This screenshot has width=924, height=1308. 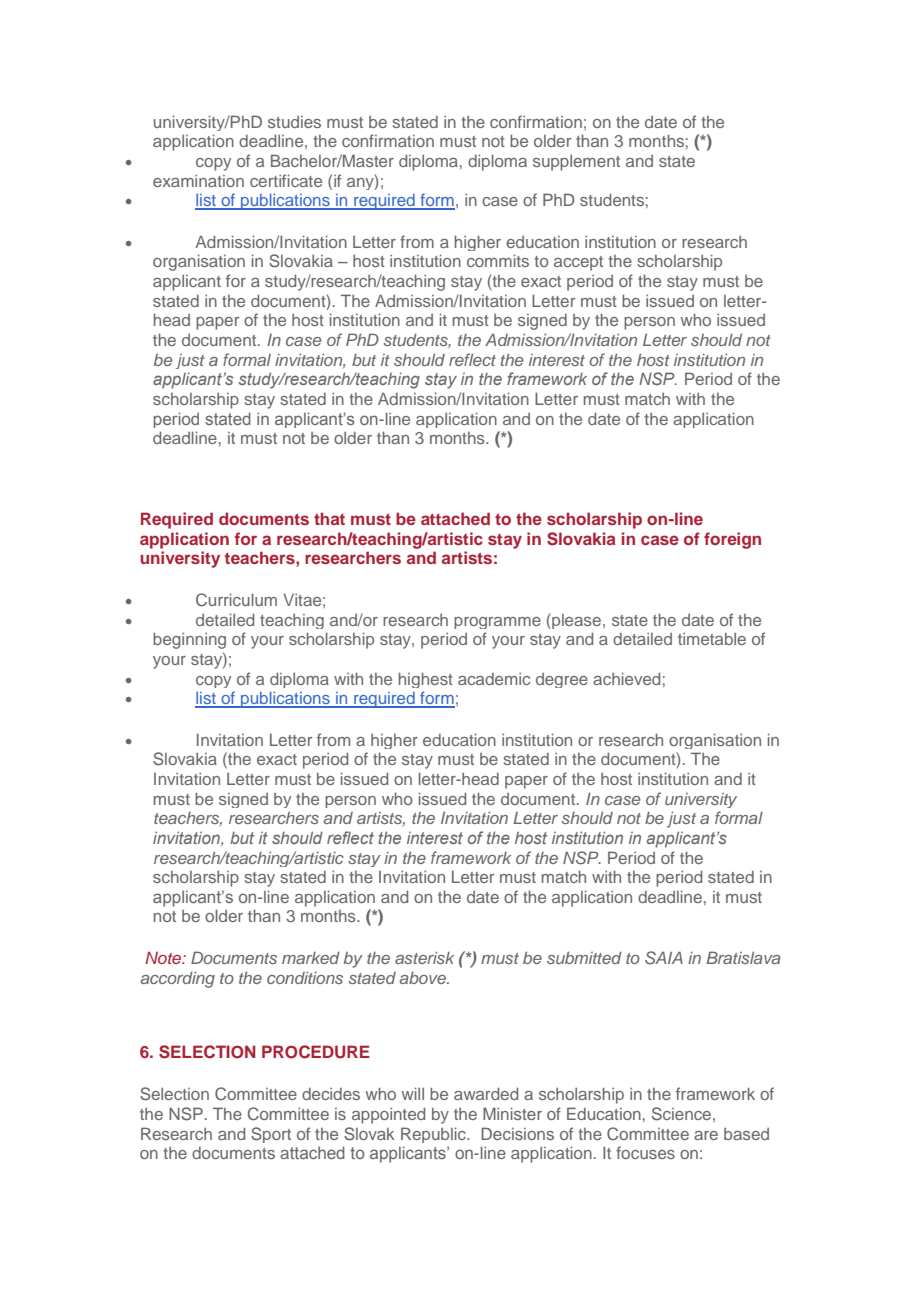 I want to click on Sport, so click(x=271, y=1135).
